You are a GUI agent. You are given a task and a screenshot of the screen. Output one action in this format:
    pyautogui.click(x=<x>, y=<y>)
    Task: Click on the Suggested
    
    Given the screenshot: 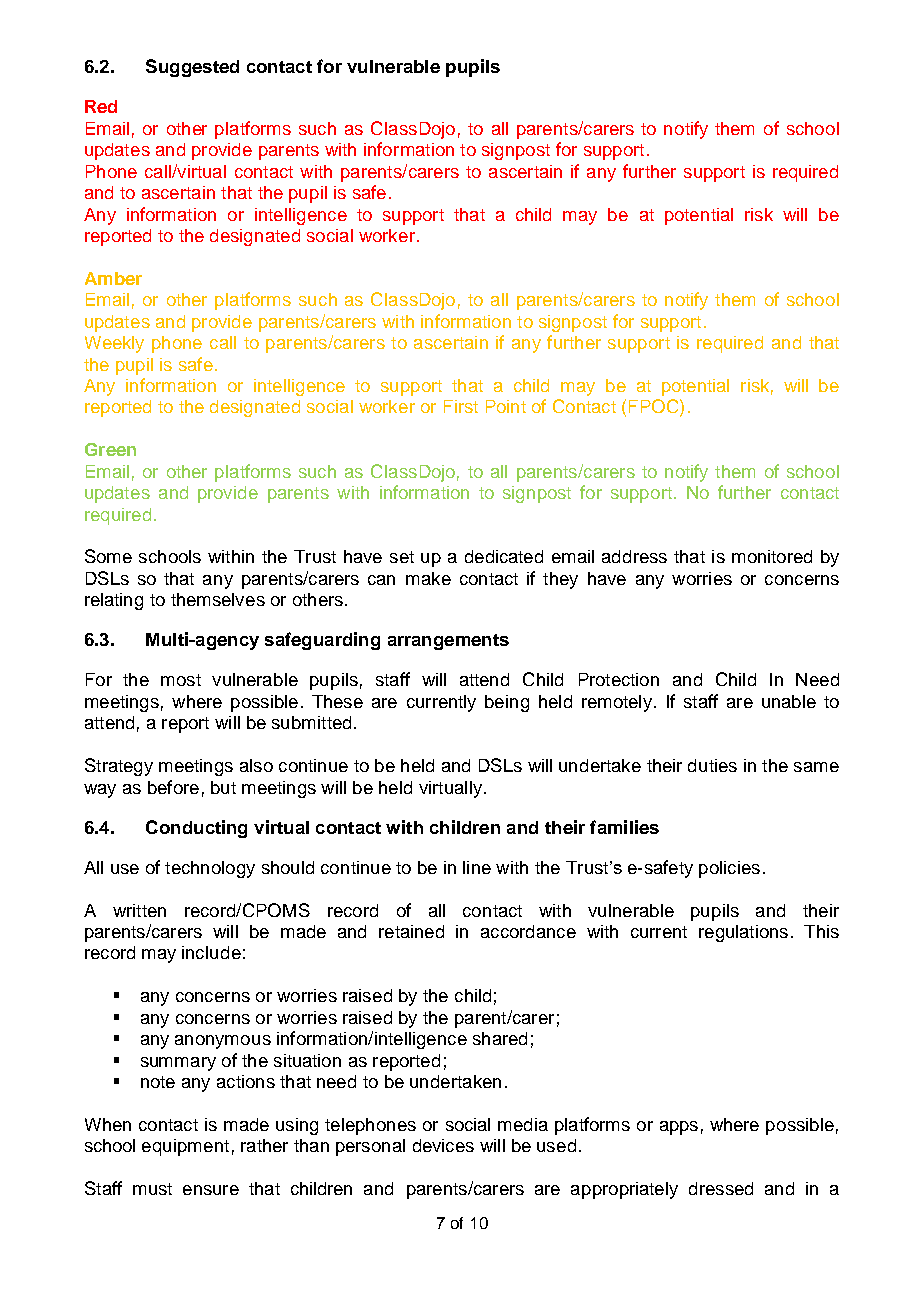 What is the action you would take?
    pyautogui.click(x=192, y=68)
